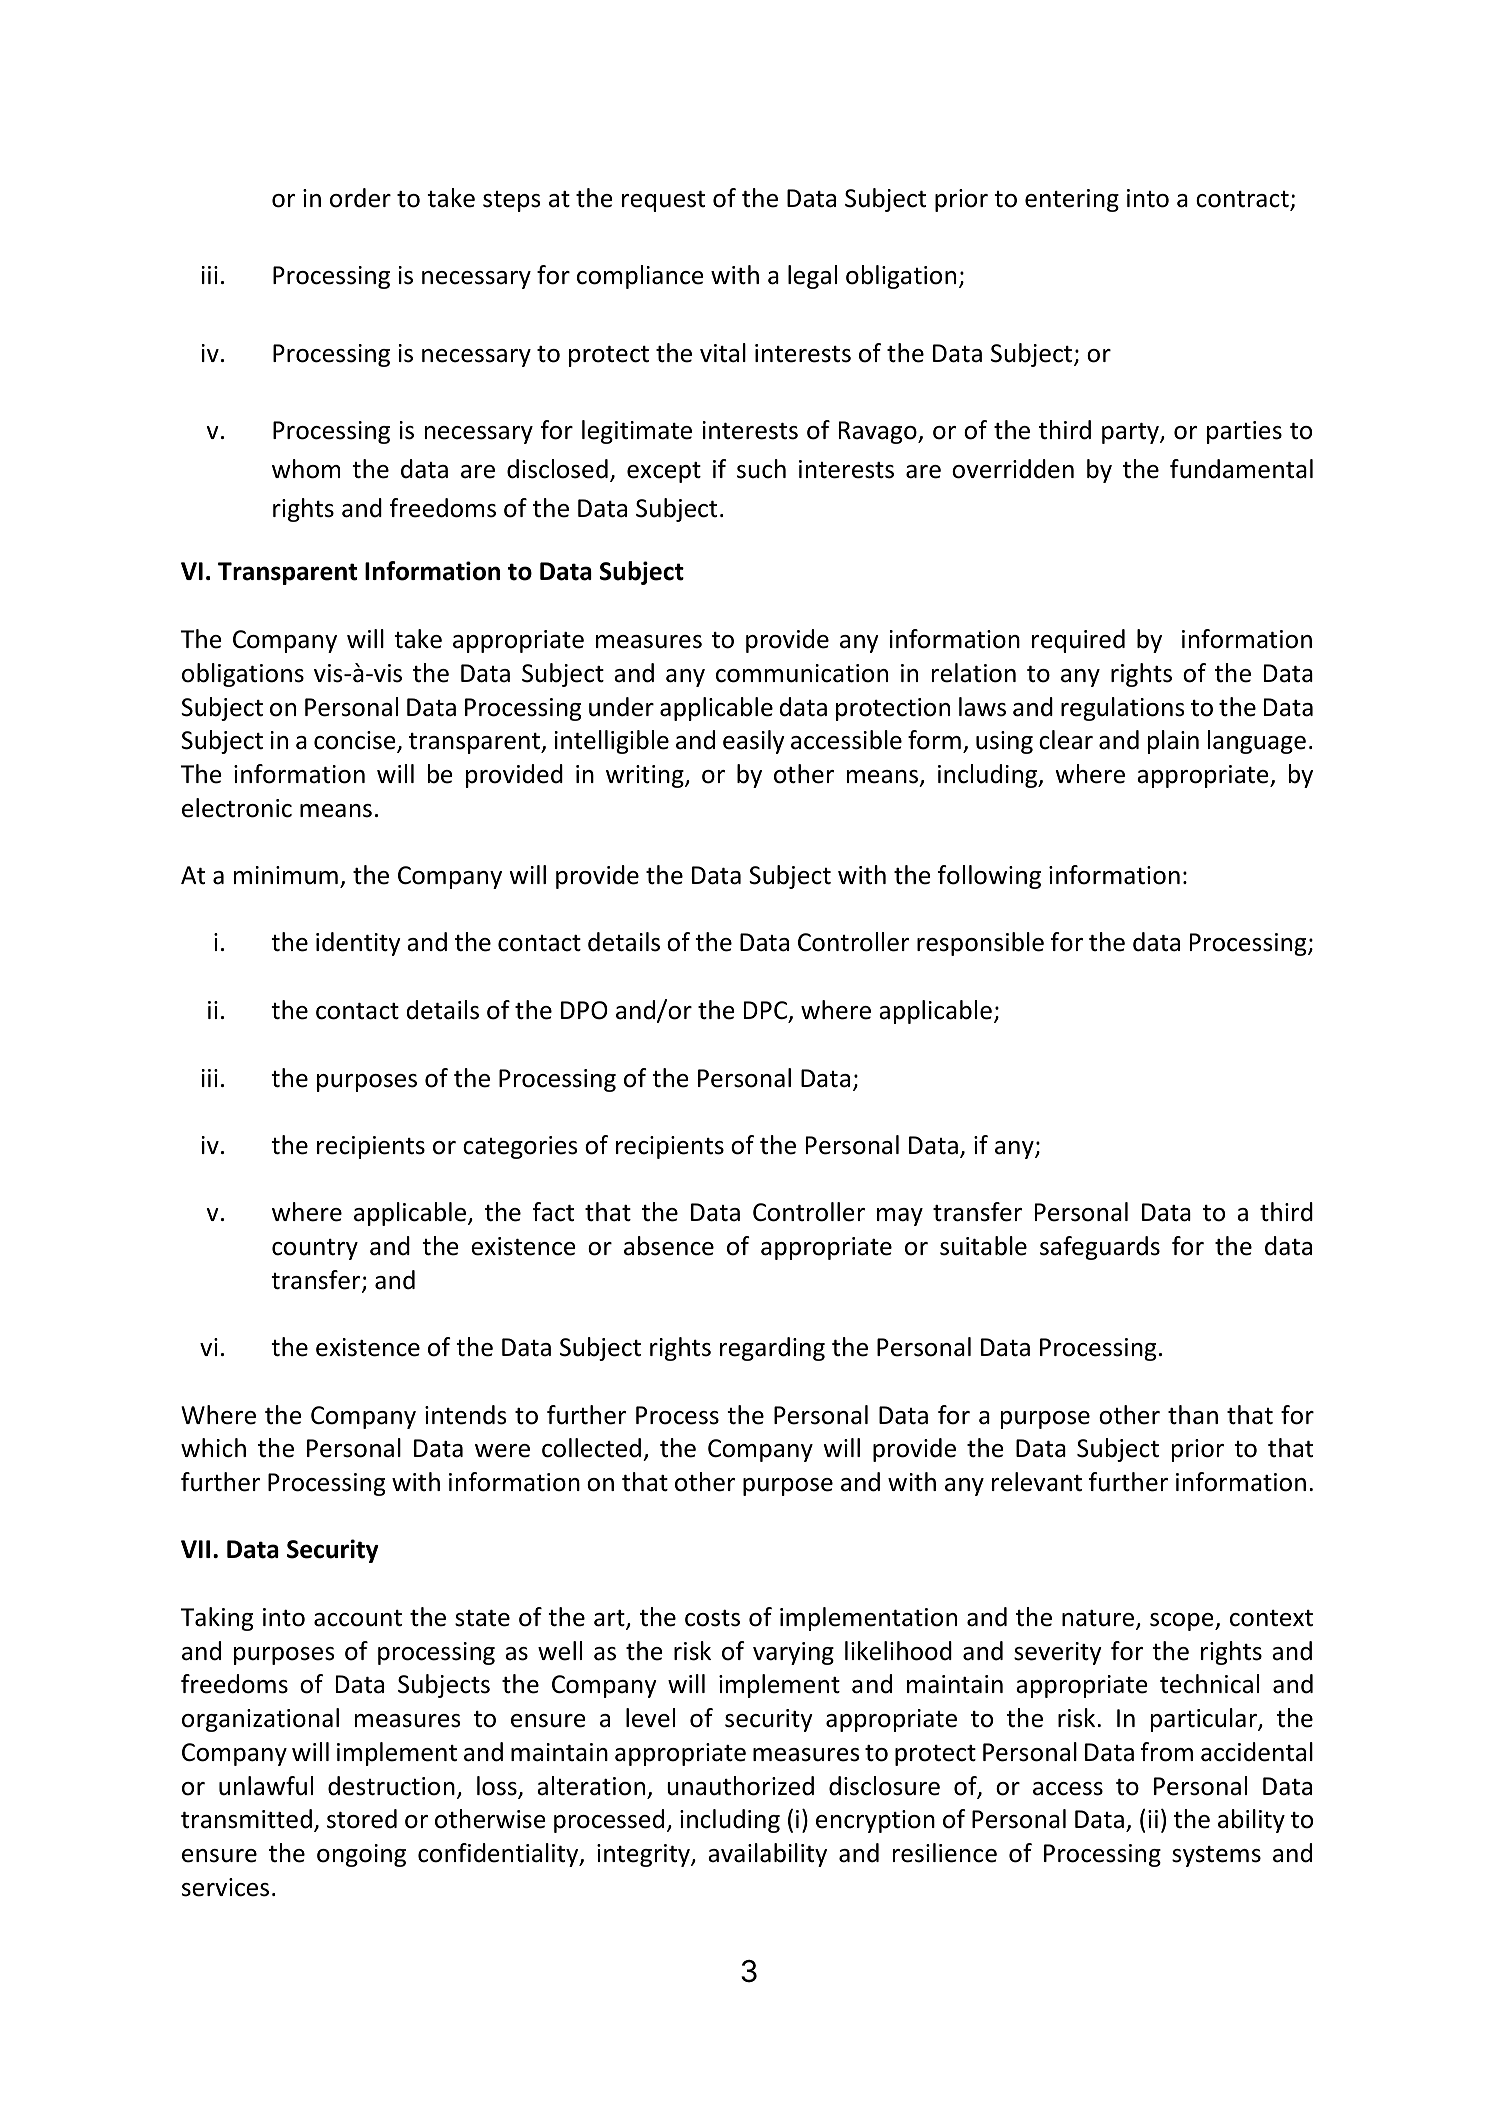 The height and width of the screenshot is (2114, 1495). Describe the element at coordinates (740, 1786) in the screenshot. I see `unauthorized` at that location.
